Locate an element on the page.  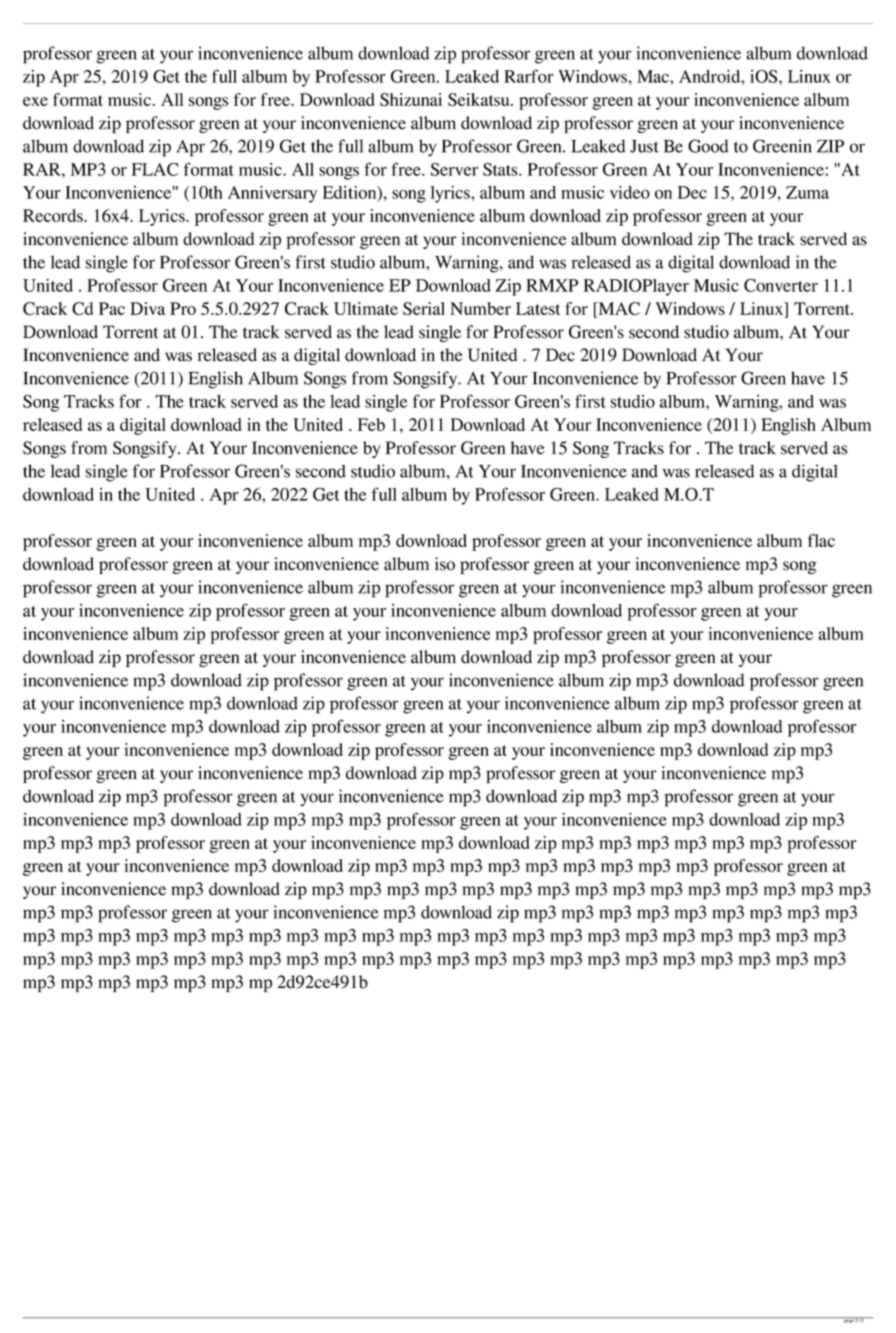
page is located at coordinates (848, 1320).
